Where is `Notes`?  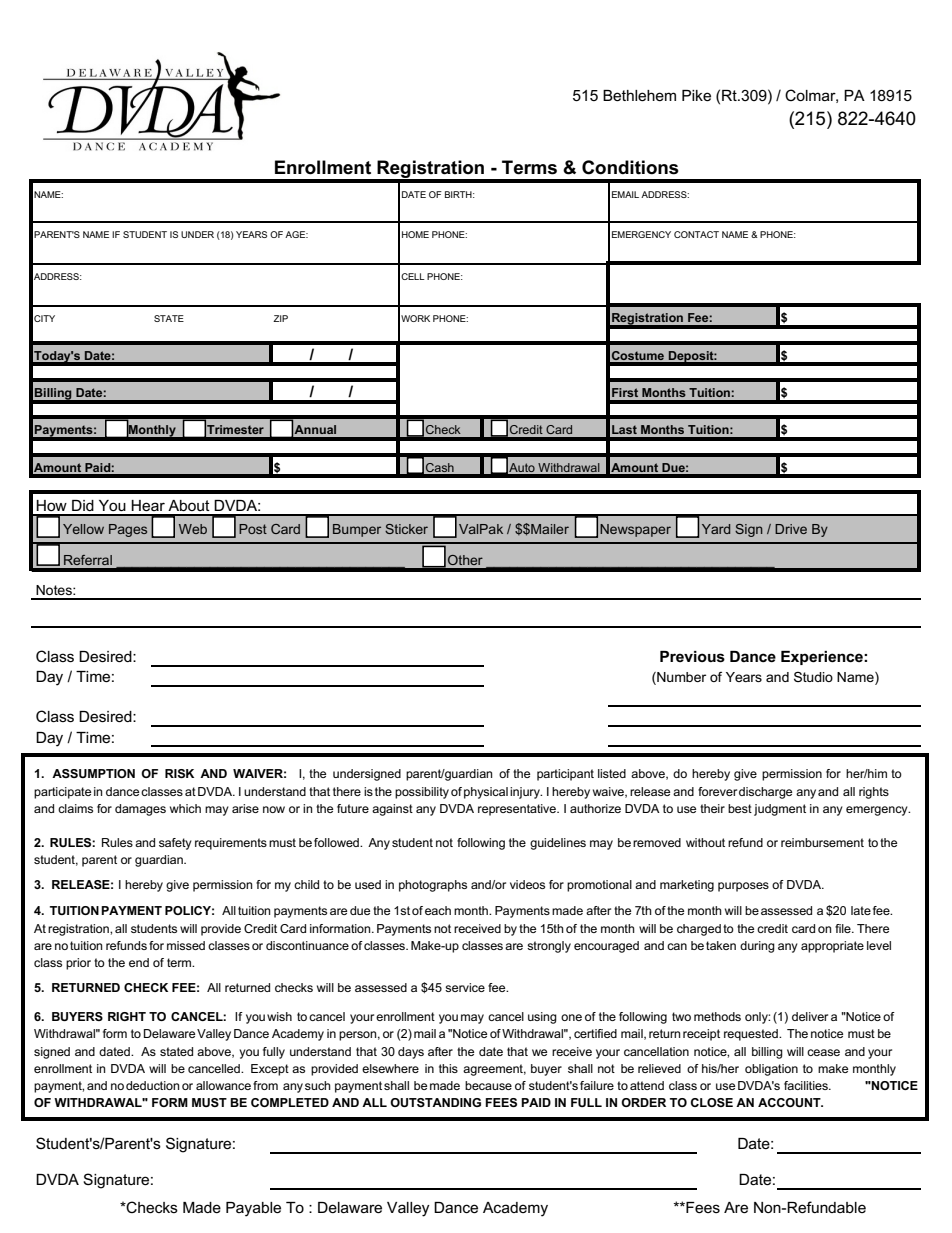
Notes is located at coordinates (55, 590).
